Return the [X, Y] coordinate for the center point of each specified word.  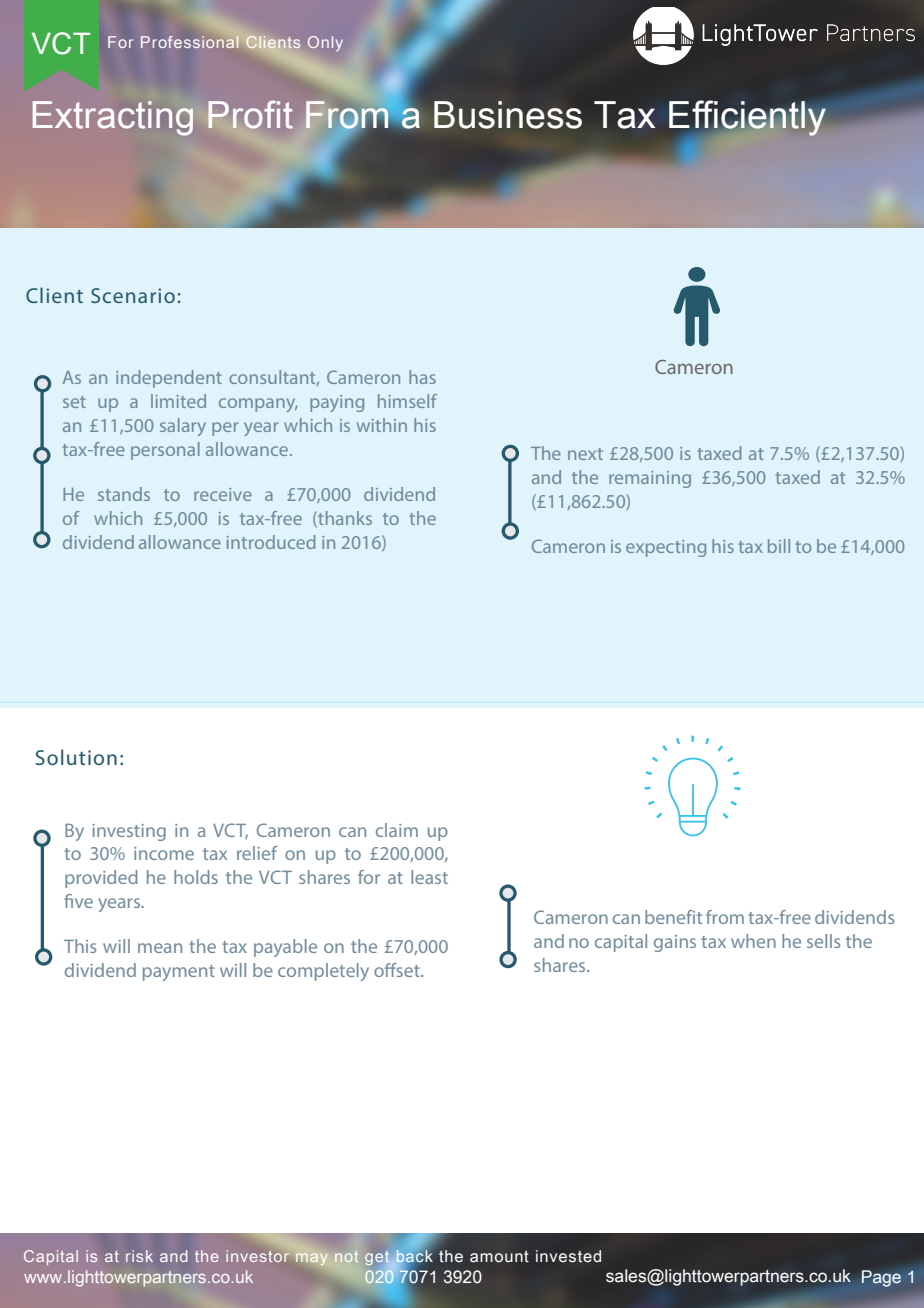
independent [169, 379]
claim [397, 830]
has [422, 377]
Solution [76, 757]
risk [139, 1256]
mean [160, 948]
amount [499, 1256]
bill [779, 546]
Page [881, 1278]
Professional [190, 42]
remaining [650, 479]
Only [325, 43]
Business [508, 115]
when [753, 941]
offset [398, 970]
